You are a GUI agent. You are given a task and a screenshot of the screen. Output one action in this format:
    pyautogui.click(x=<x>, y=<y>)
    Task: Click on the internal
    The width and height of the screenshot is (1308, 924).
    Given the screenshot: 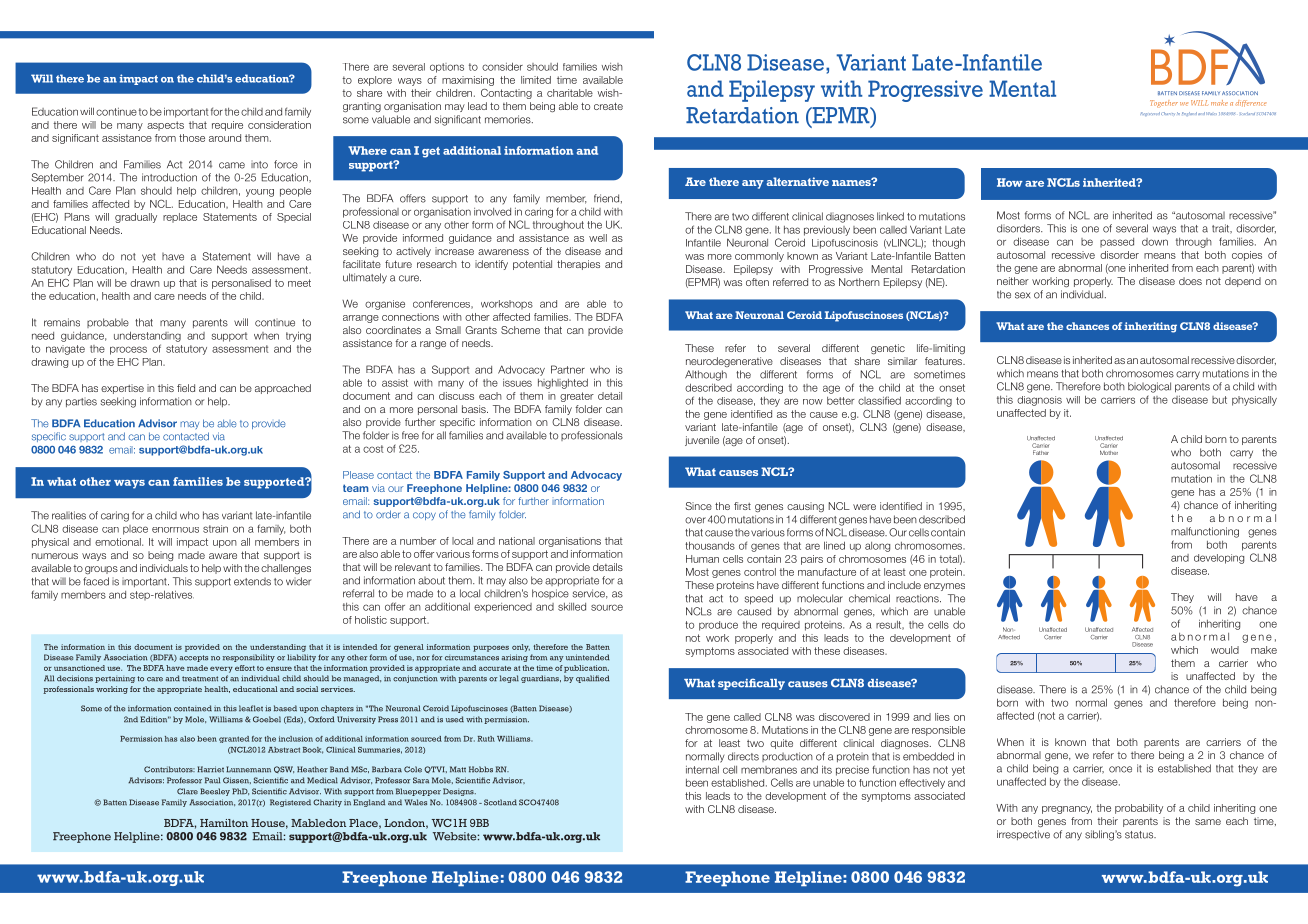 What is the action you would take?
    pyautogui.click(x=702, y=770)
